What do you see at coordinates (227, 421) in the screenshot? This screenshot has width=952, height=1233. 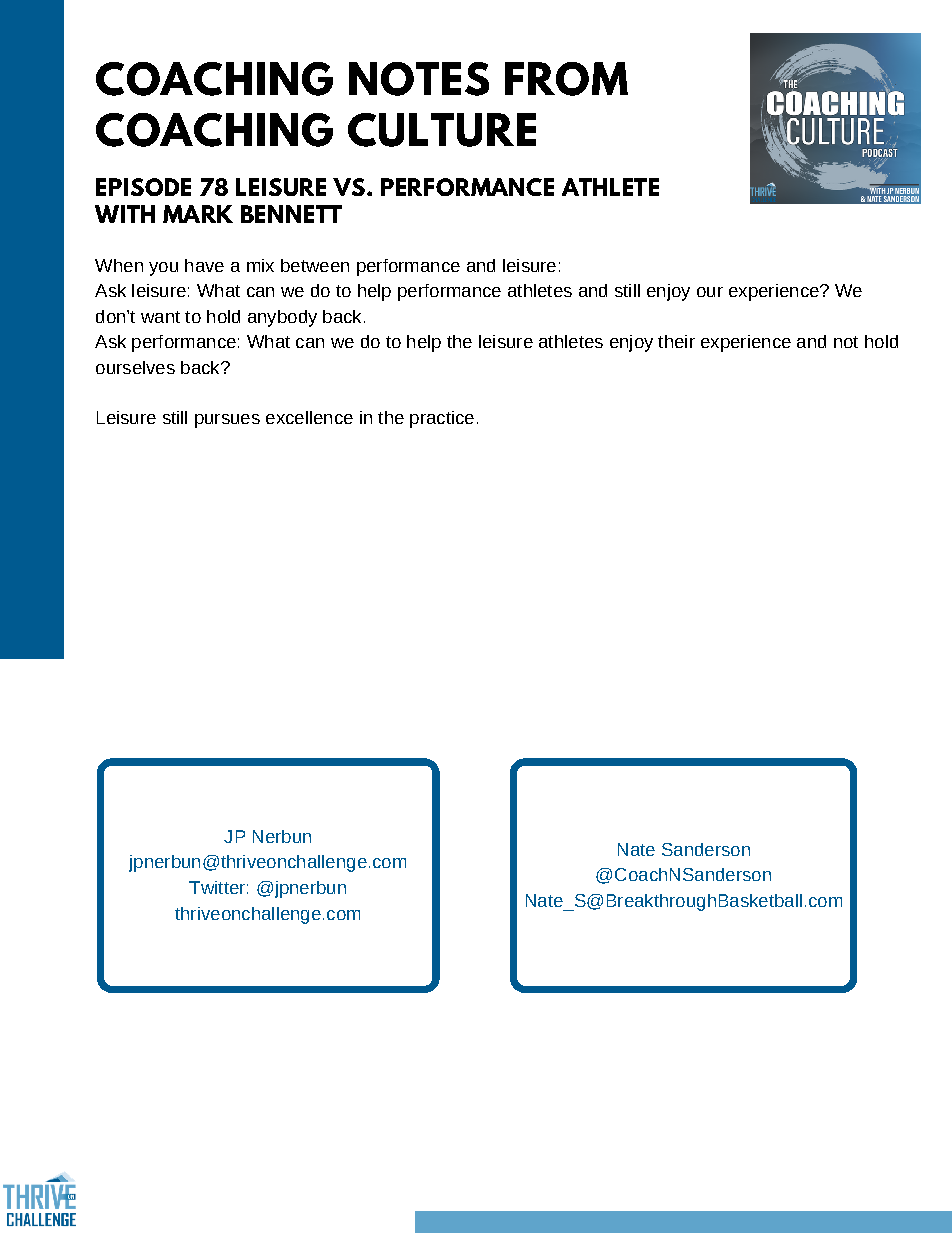 I see `pursues` at bounding box center [227, 421].
